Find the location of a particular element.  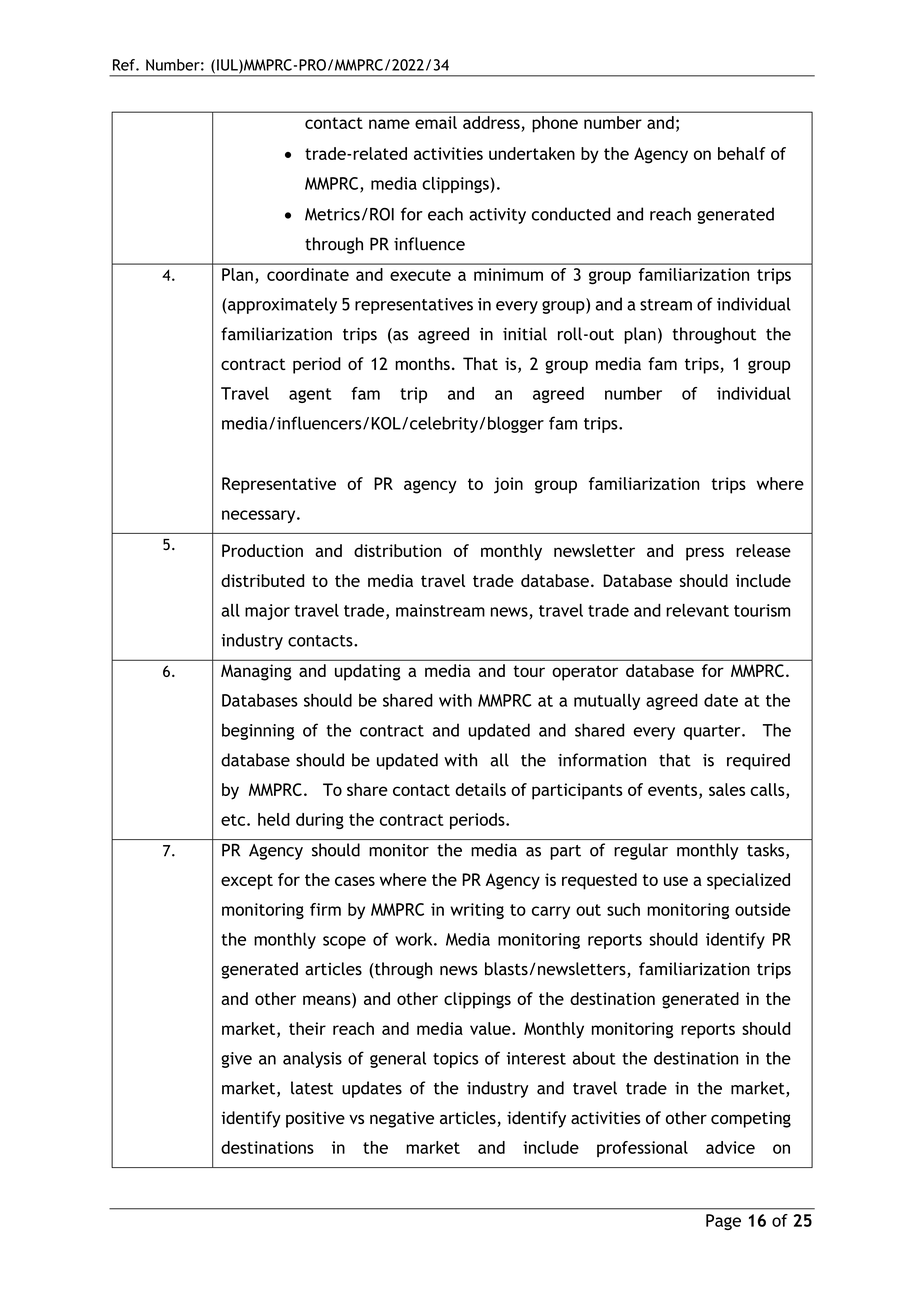

held is located at coordinates (274, 819).
